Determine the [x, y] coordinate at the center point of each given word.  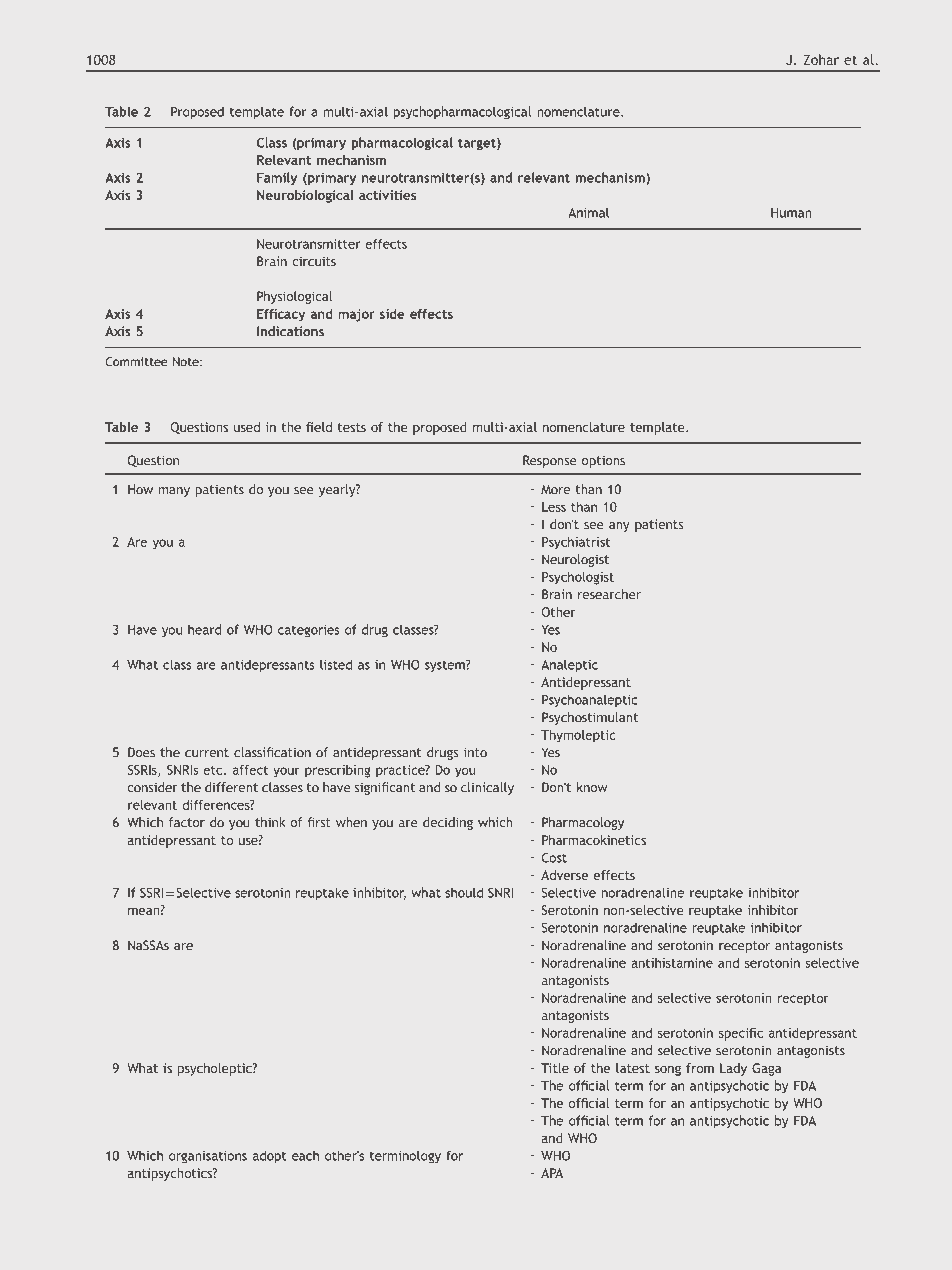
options [603, 461]
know [592, 787]
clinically [487, 788]
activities [387, 195]
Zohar [821, 59]
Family [277, 178]
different [231, 787]
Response [550, 461]
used [247, 427]
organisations [208, 1157]
